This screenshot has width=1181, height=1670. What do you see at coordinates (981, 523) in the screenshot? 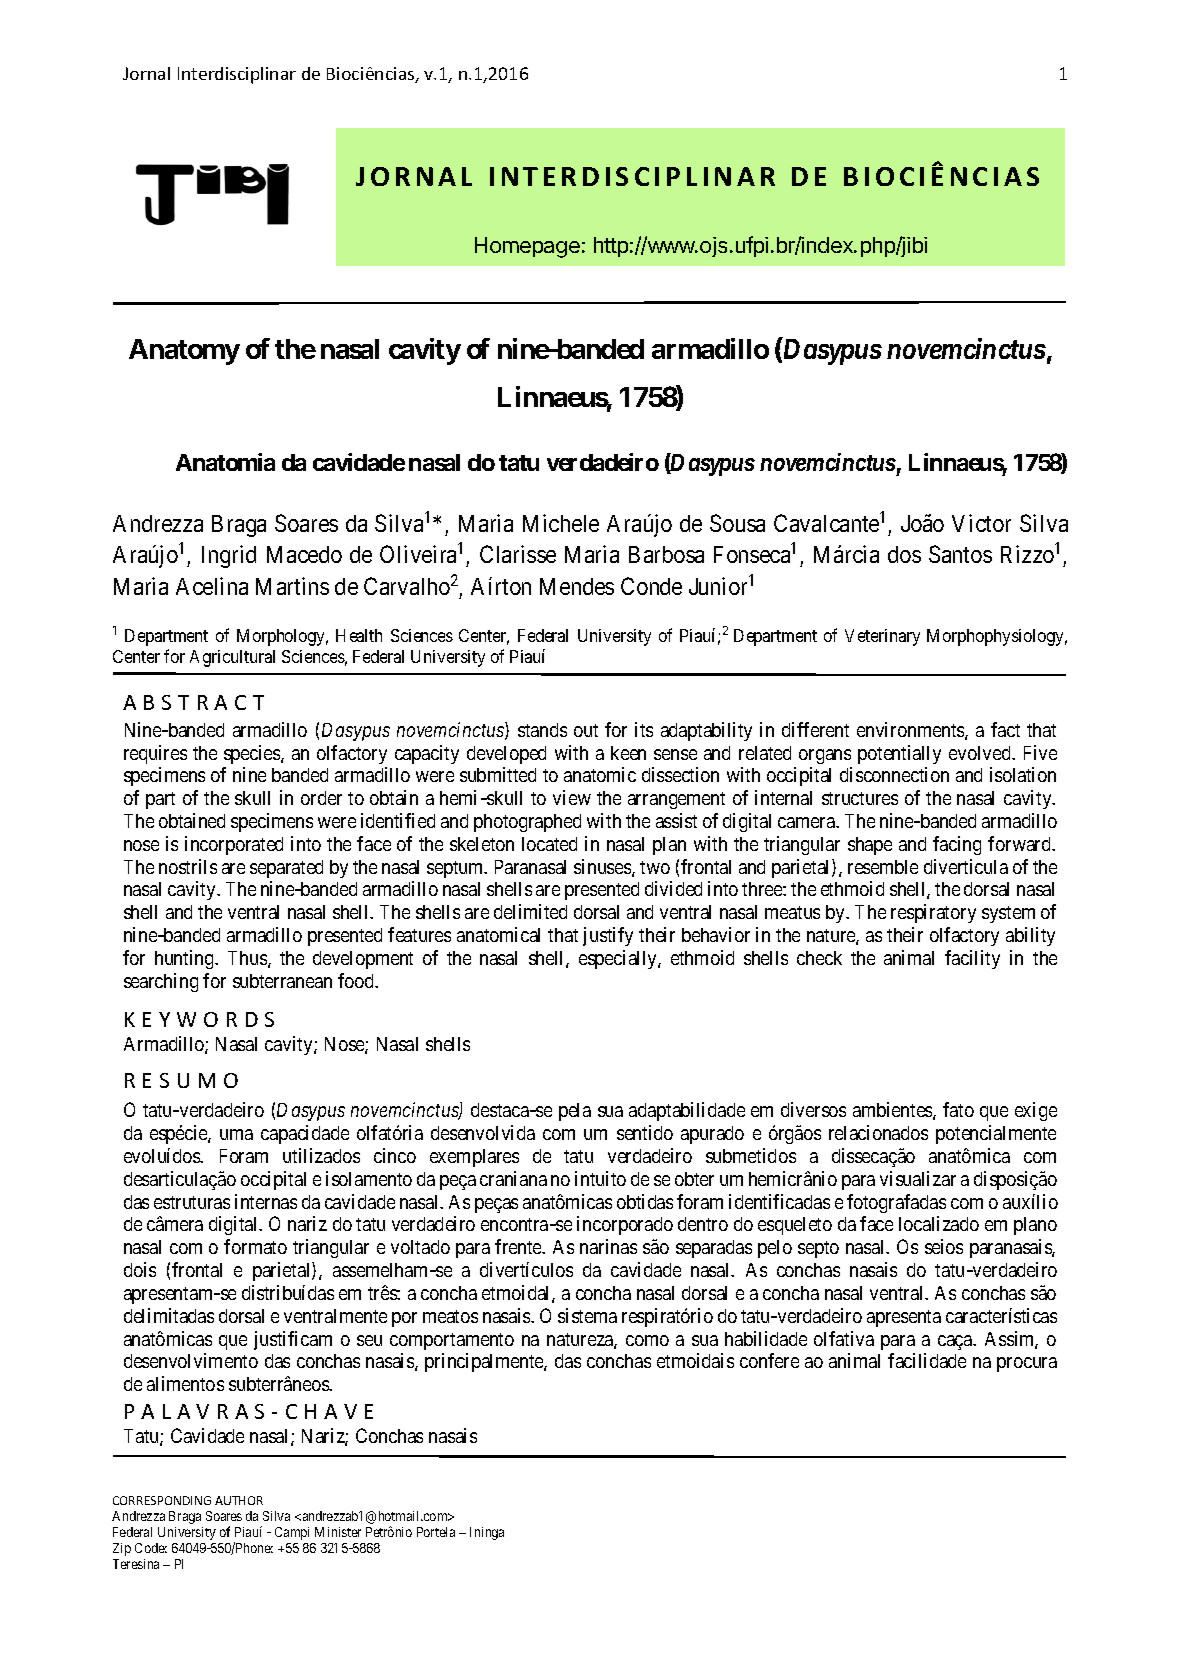
I see `Victor` at bounding box center [981, 523].
